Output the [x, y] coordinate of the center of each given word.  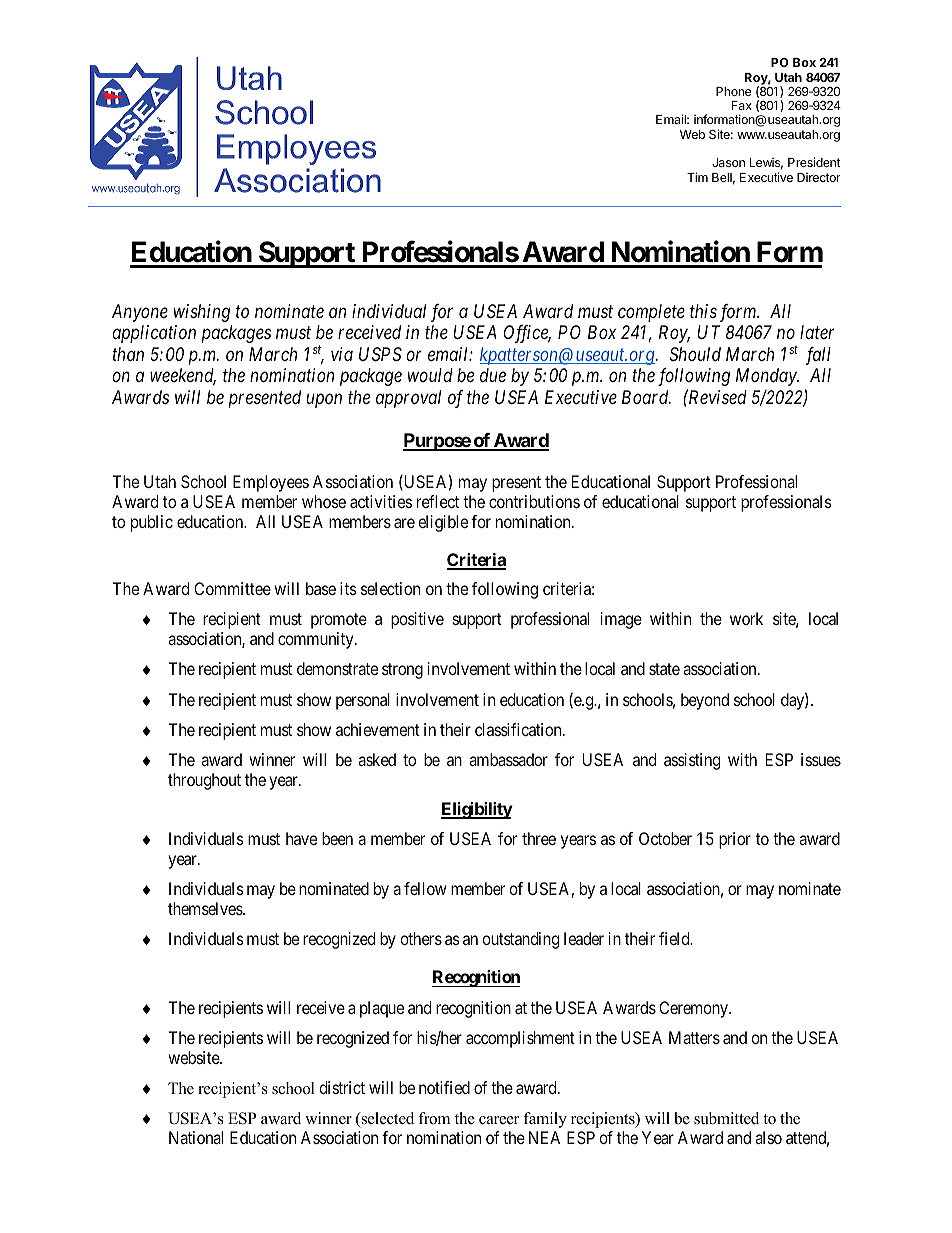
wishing [202, 313]
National [196, 1137]
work [746, 618]
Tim [697, 177]
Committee [232, 588]
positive [417, 620]
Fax [742, 105]
